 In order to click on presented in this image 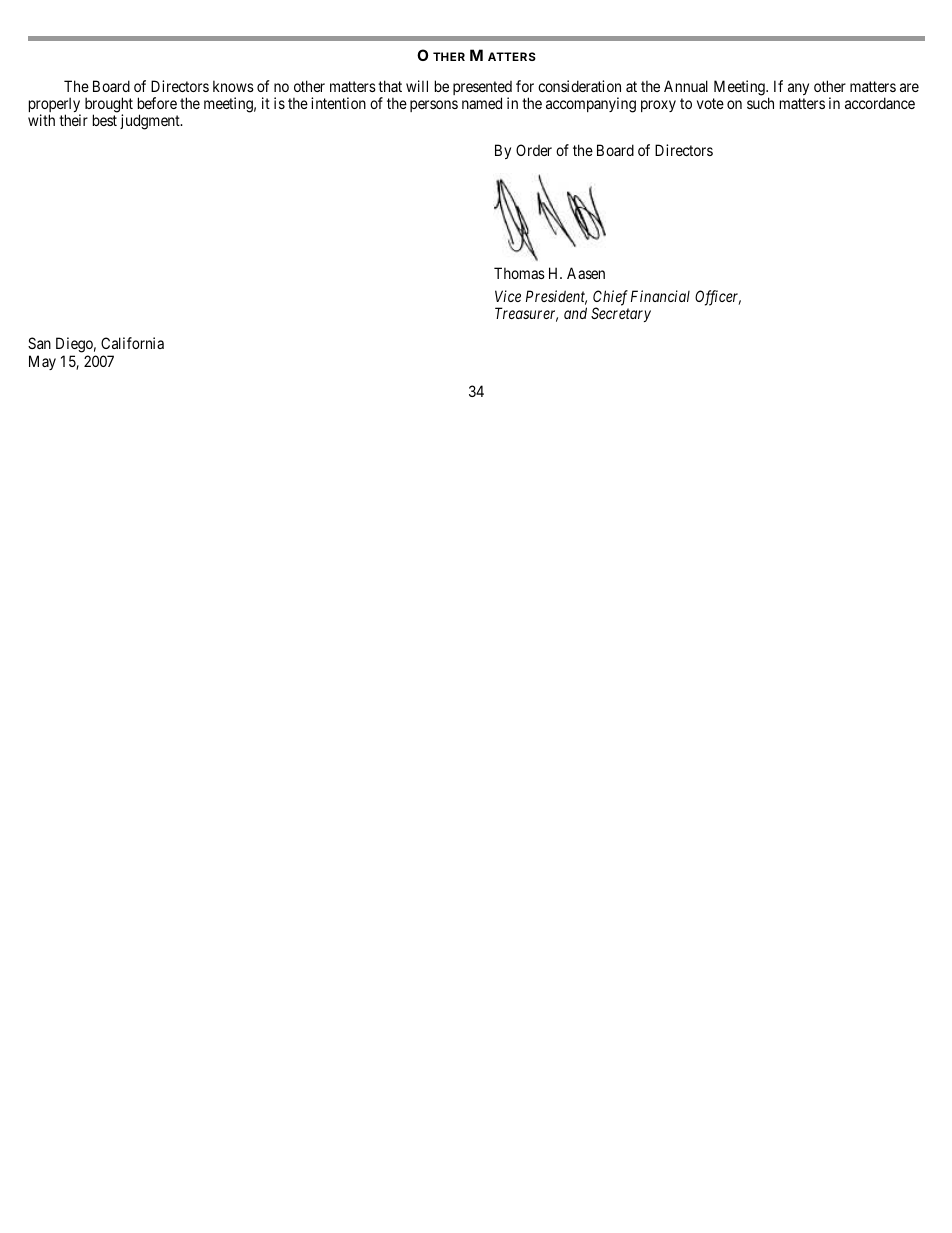, I will do `click(482, 89)`.
